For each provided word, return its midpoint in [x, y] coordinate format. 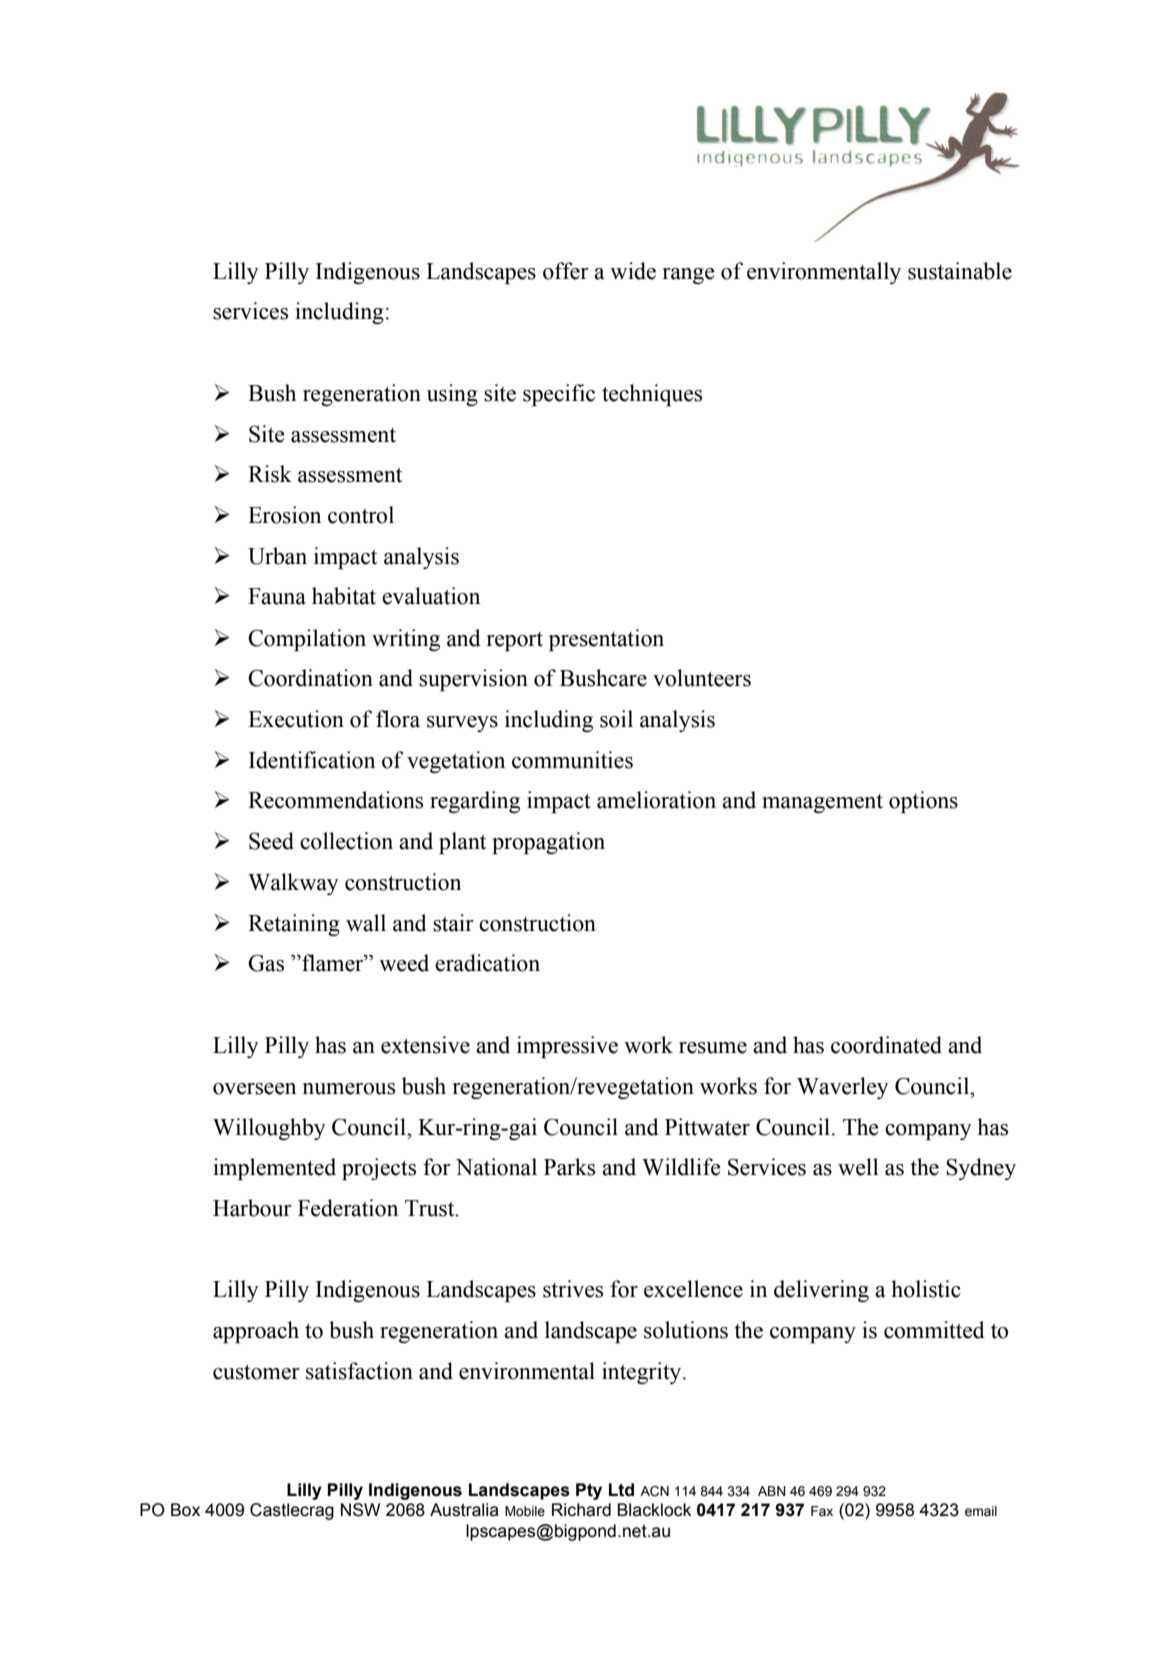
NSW [360, 1510]
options [923, 802]
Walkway [293, 884]
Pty [589, 1491]
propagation [548, 843]
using [452, 395]
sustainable [960, 271]
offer [566, 271]
